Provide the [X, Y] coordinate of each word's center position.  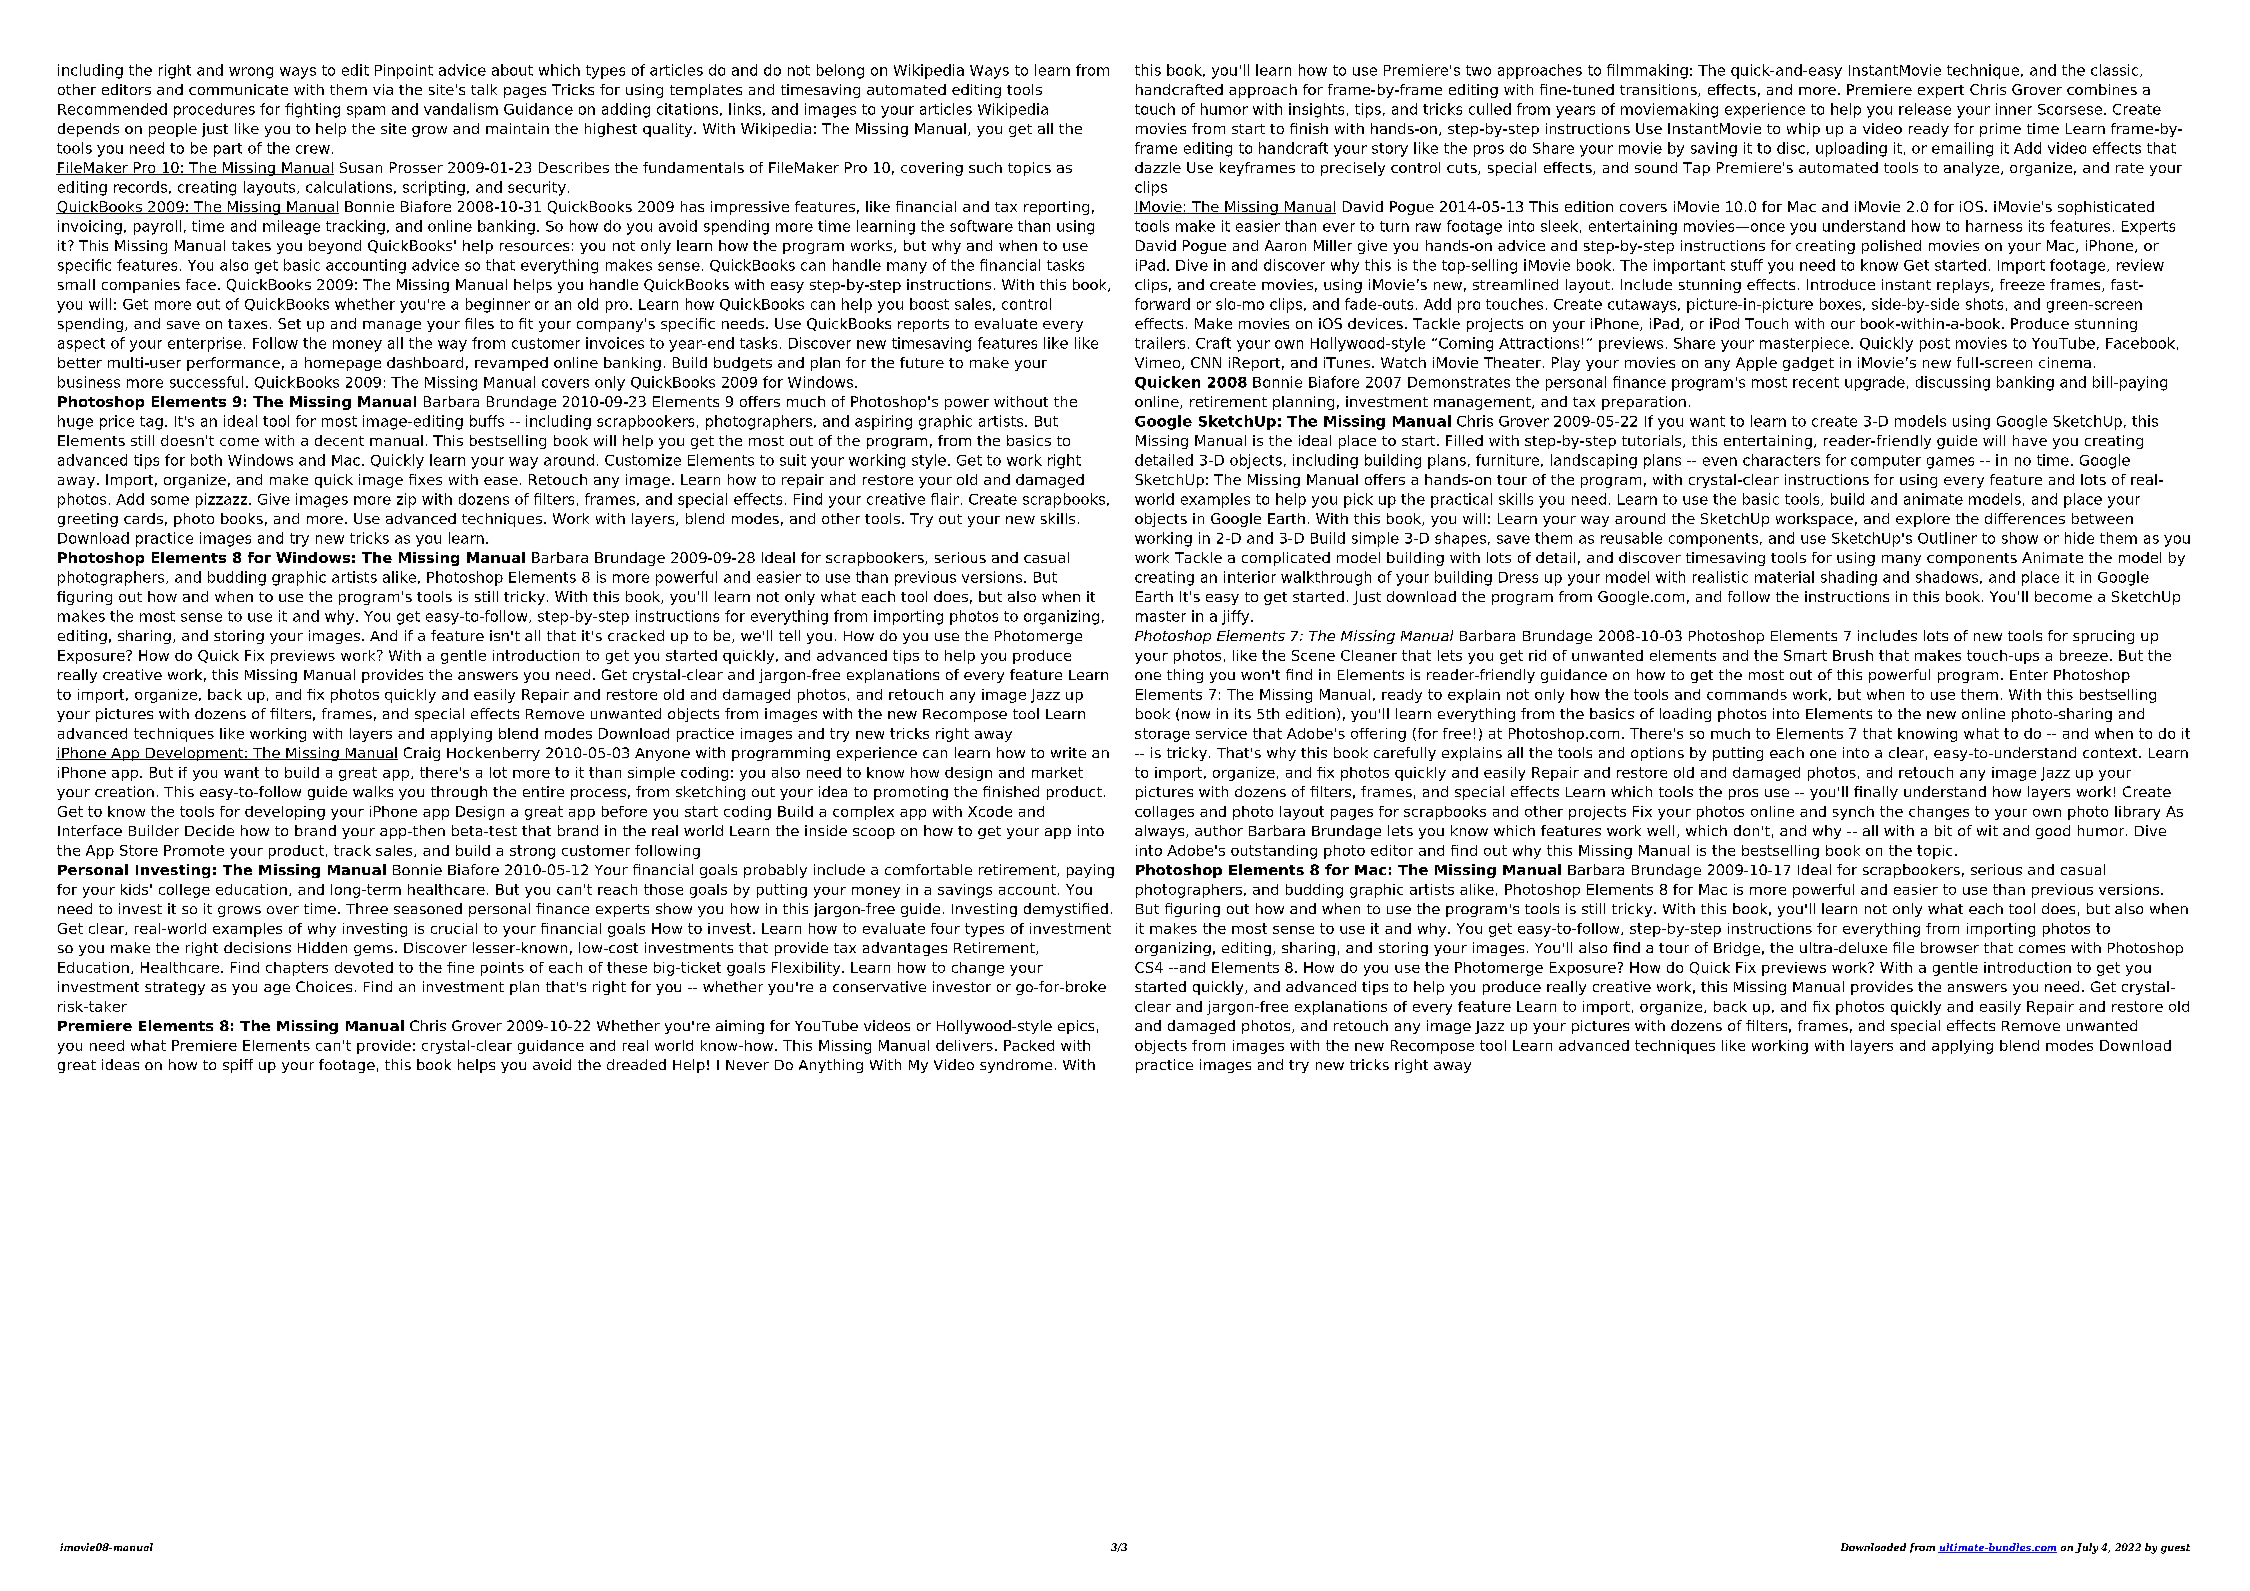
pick [1358, 500]
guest [2175, 1549]
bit [1943, 830]
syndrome [1016, 1066]
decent [339, 440]
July [2086, 1548]
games [1950, 463]
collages [1164, 813]
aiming [740, 1027]
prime [2000, 130]
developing [285, 813]
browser [1950, 947]
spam [366, 112]
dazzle [1158, 167]
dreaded [636, 1064]
